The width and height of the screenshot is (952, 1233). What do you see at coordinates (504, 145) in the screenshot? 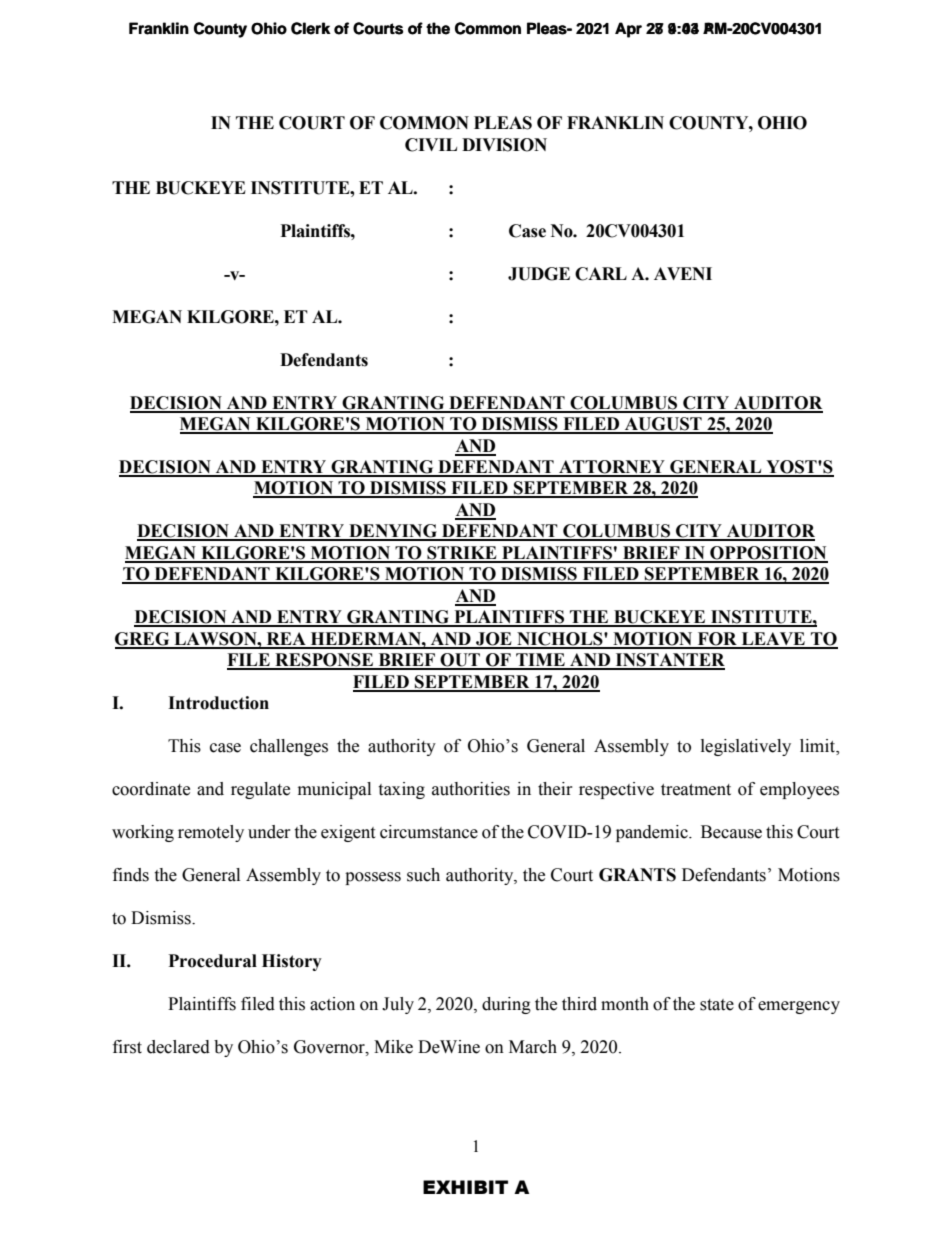
I see `DIVISION` at bounding box center [504, 145].
